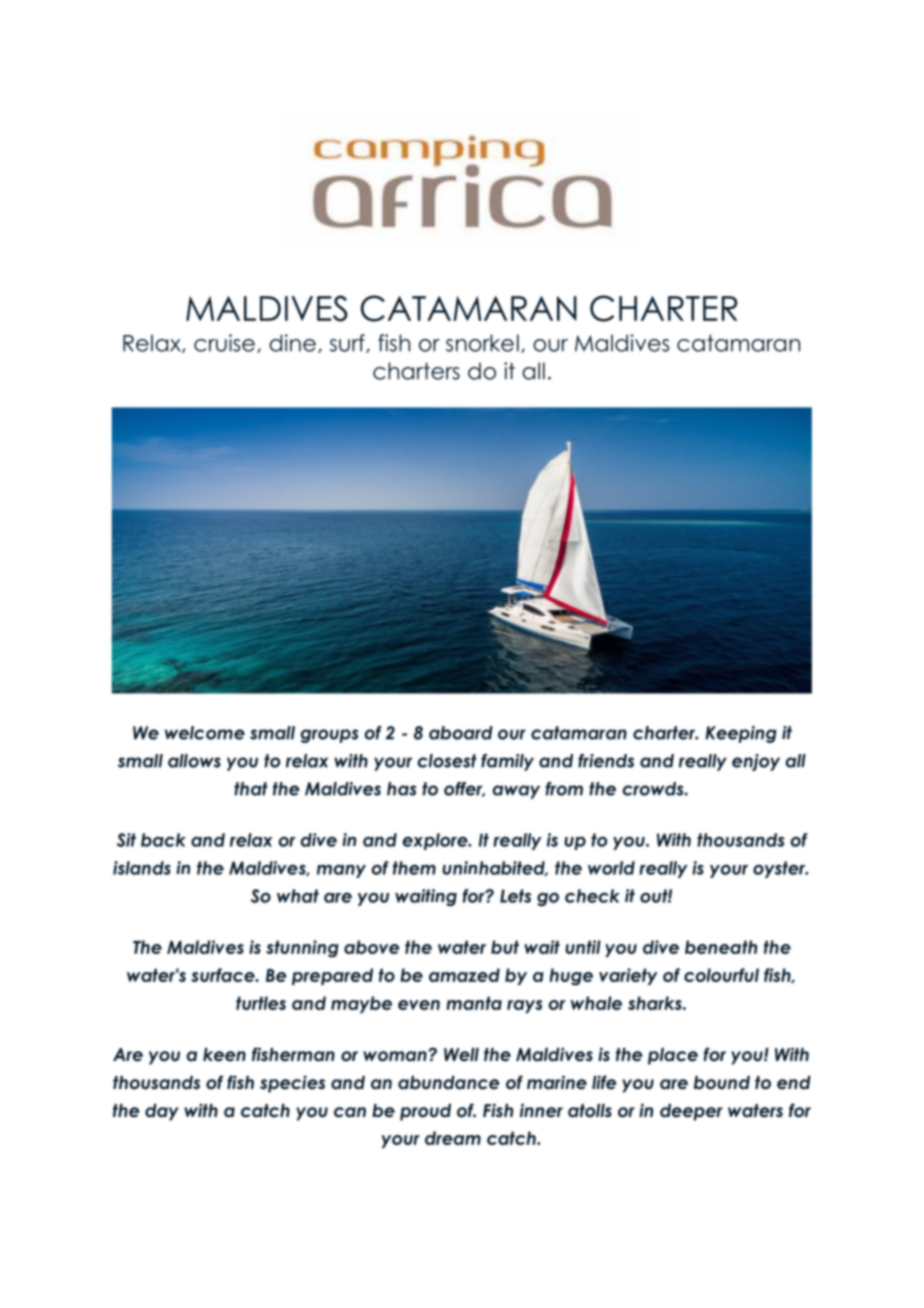 The width and height of the document is (924, 1308). What do you see at coordinates (741, 734) in the document?
I see `Keeping` at bounding box center [741, 734].
